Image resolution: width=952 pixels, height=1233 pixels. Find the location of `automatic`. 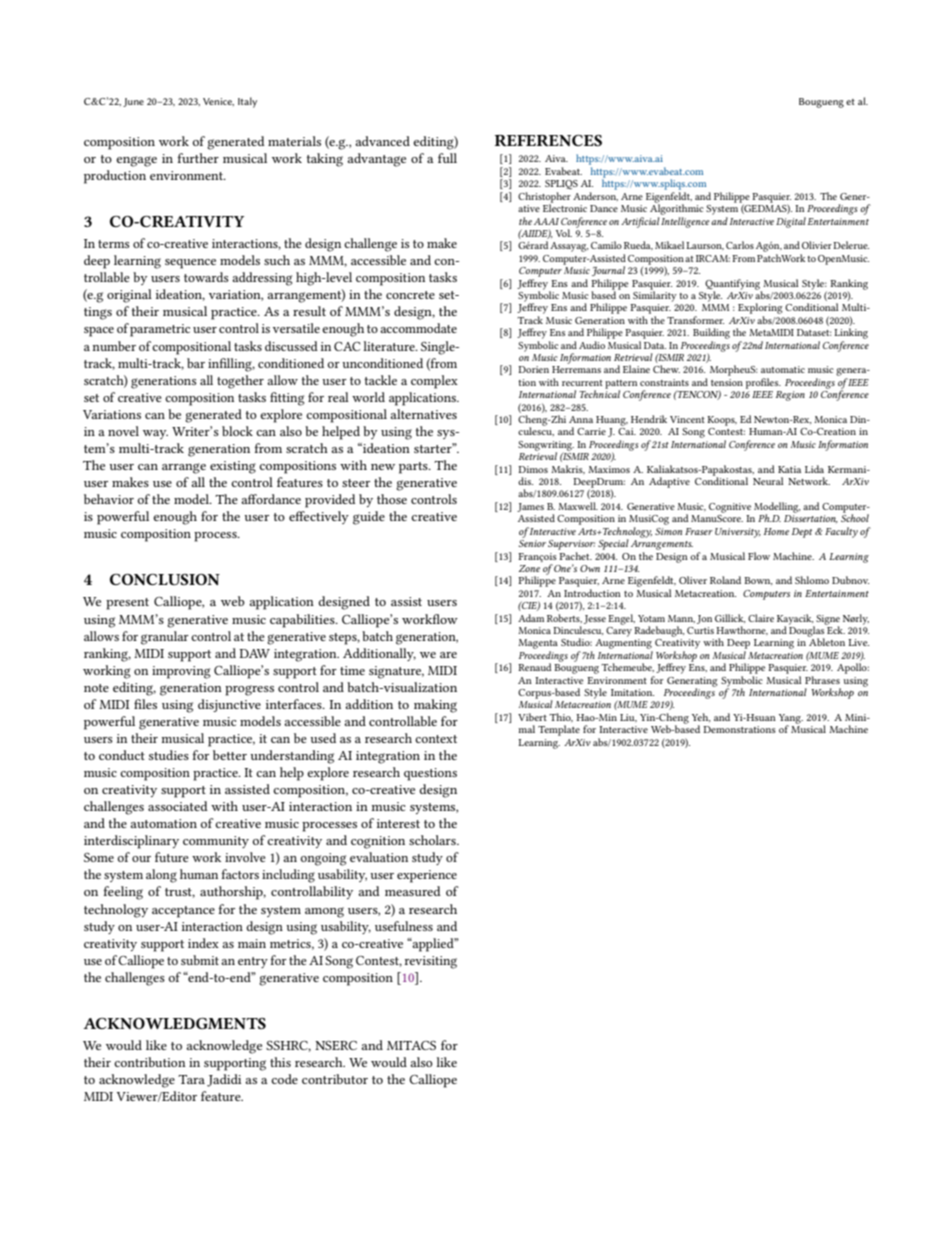

automatic is located at coordinates (783, 369).
